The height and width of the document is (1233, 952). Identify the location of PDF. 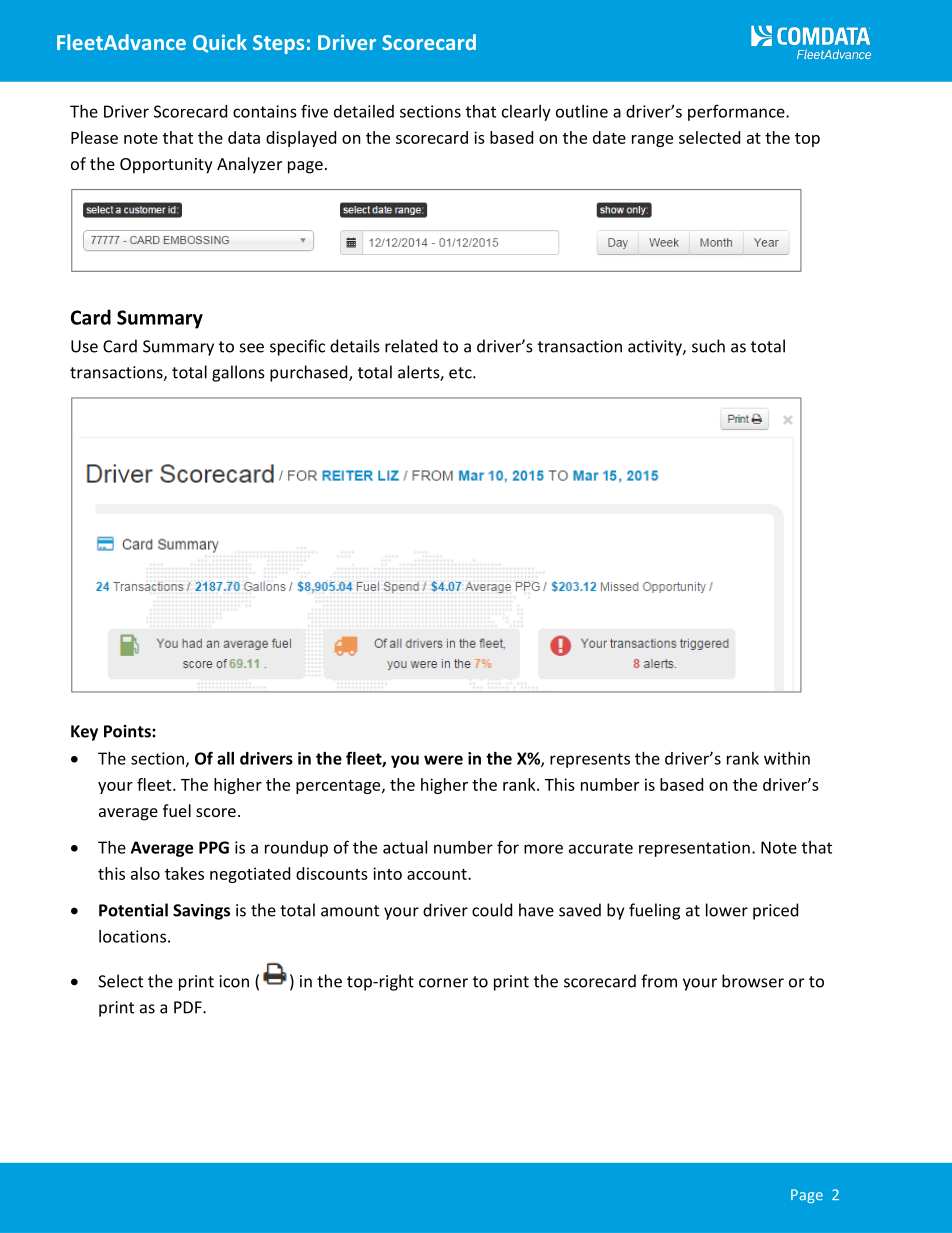
(189, 1007).
